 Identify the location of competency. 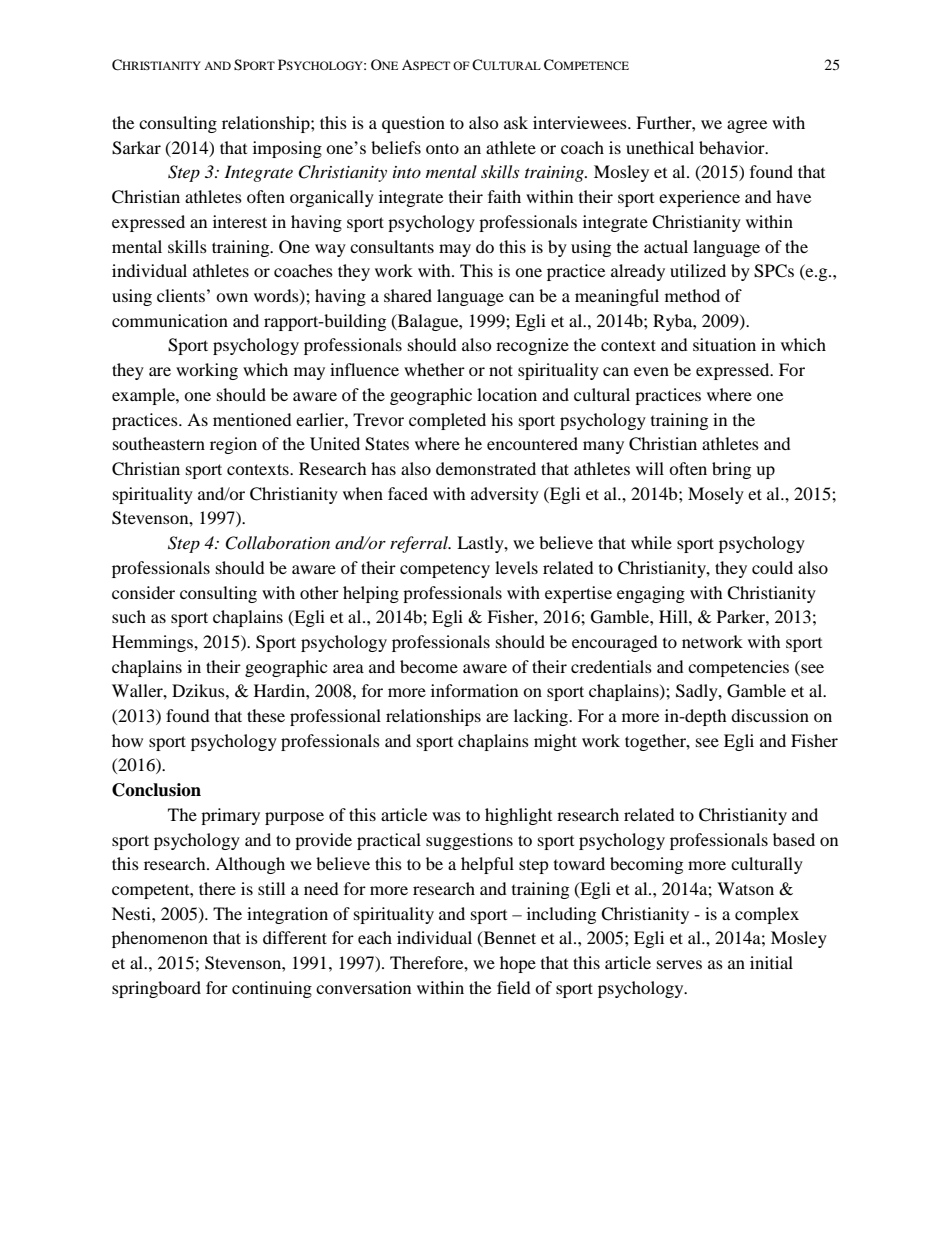
(445, 570).
